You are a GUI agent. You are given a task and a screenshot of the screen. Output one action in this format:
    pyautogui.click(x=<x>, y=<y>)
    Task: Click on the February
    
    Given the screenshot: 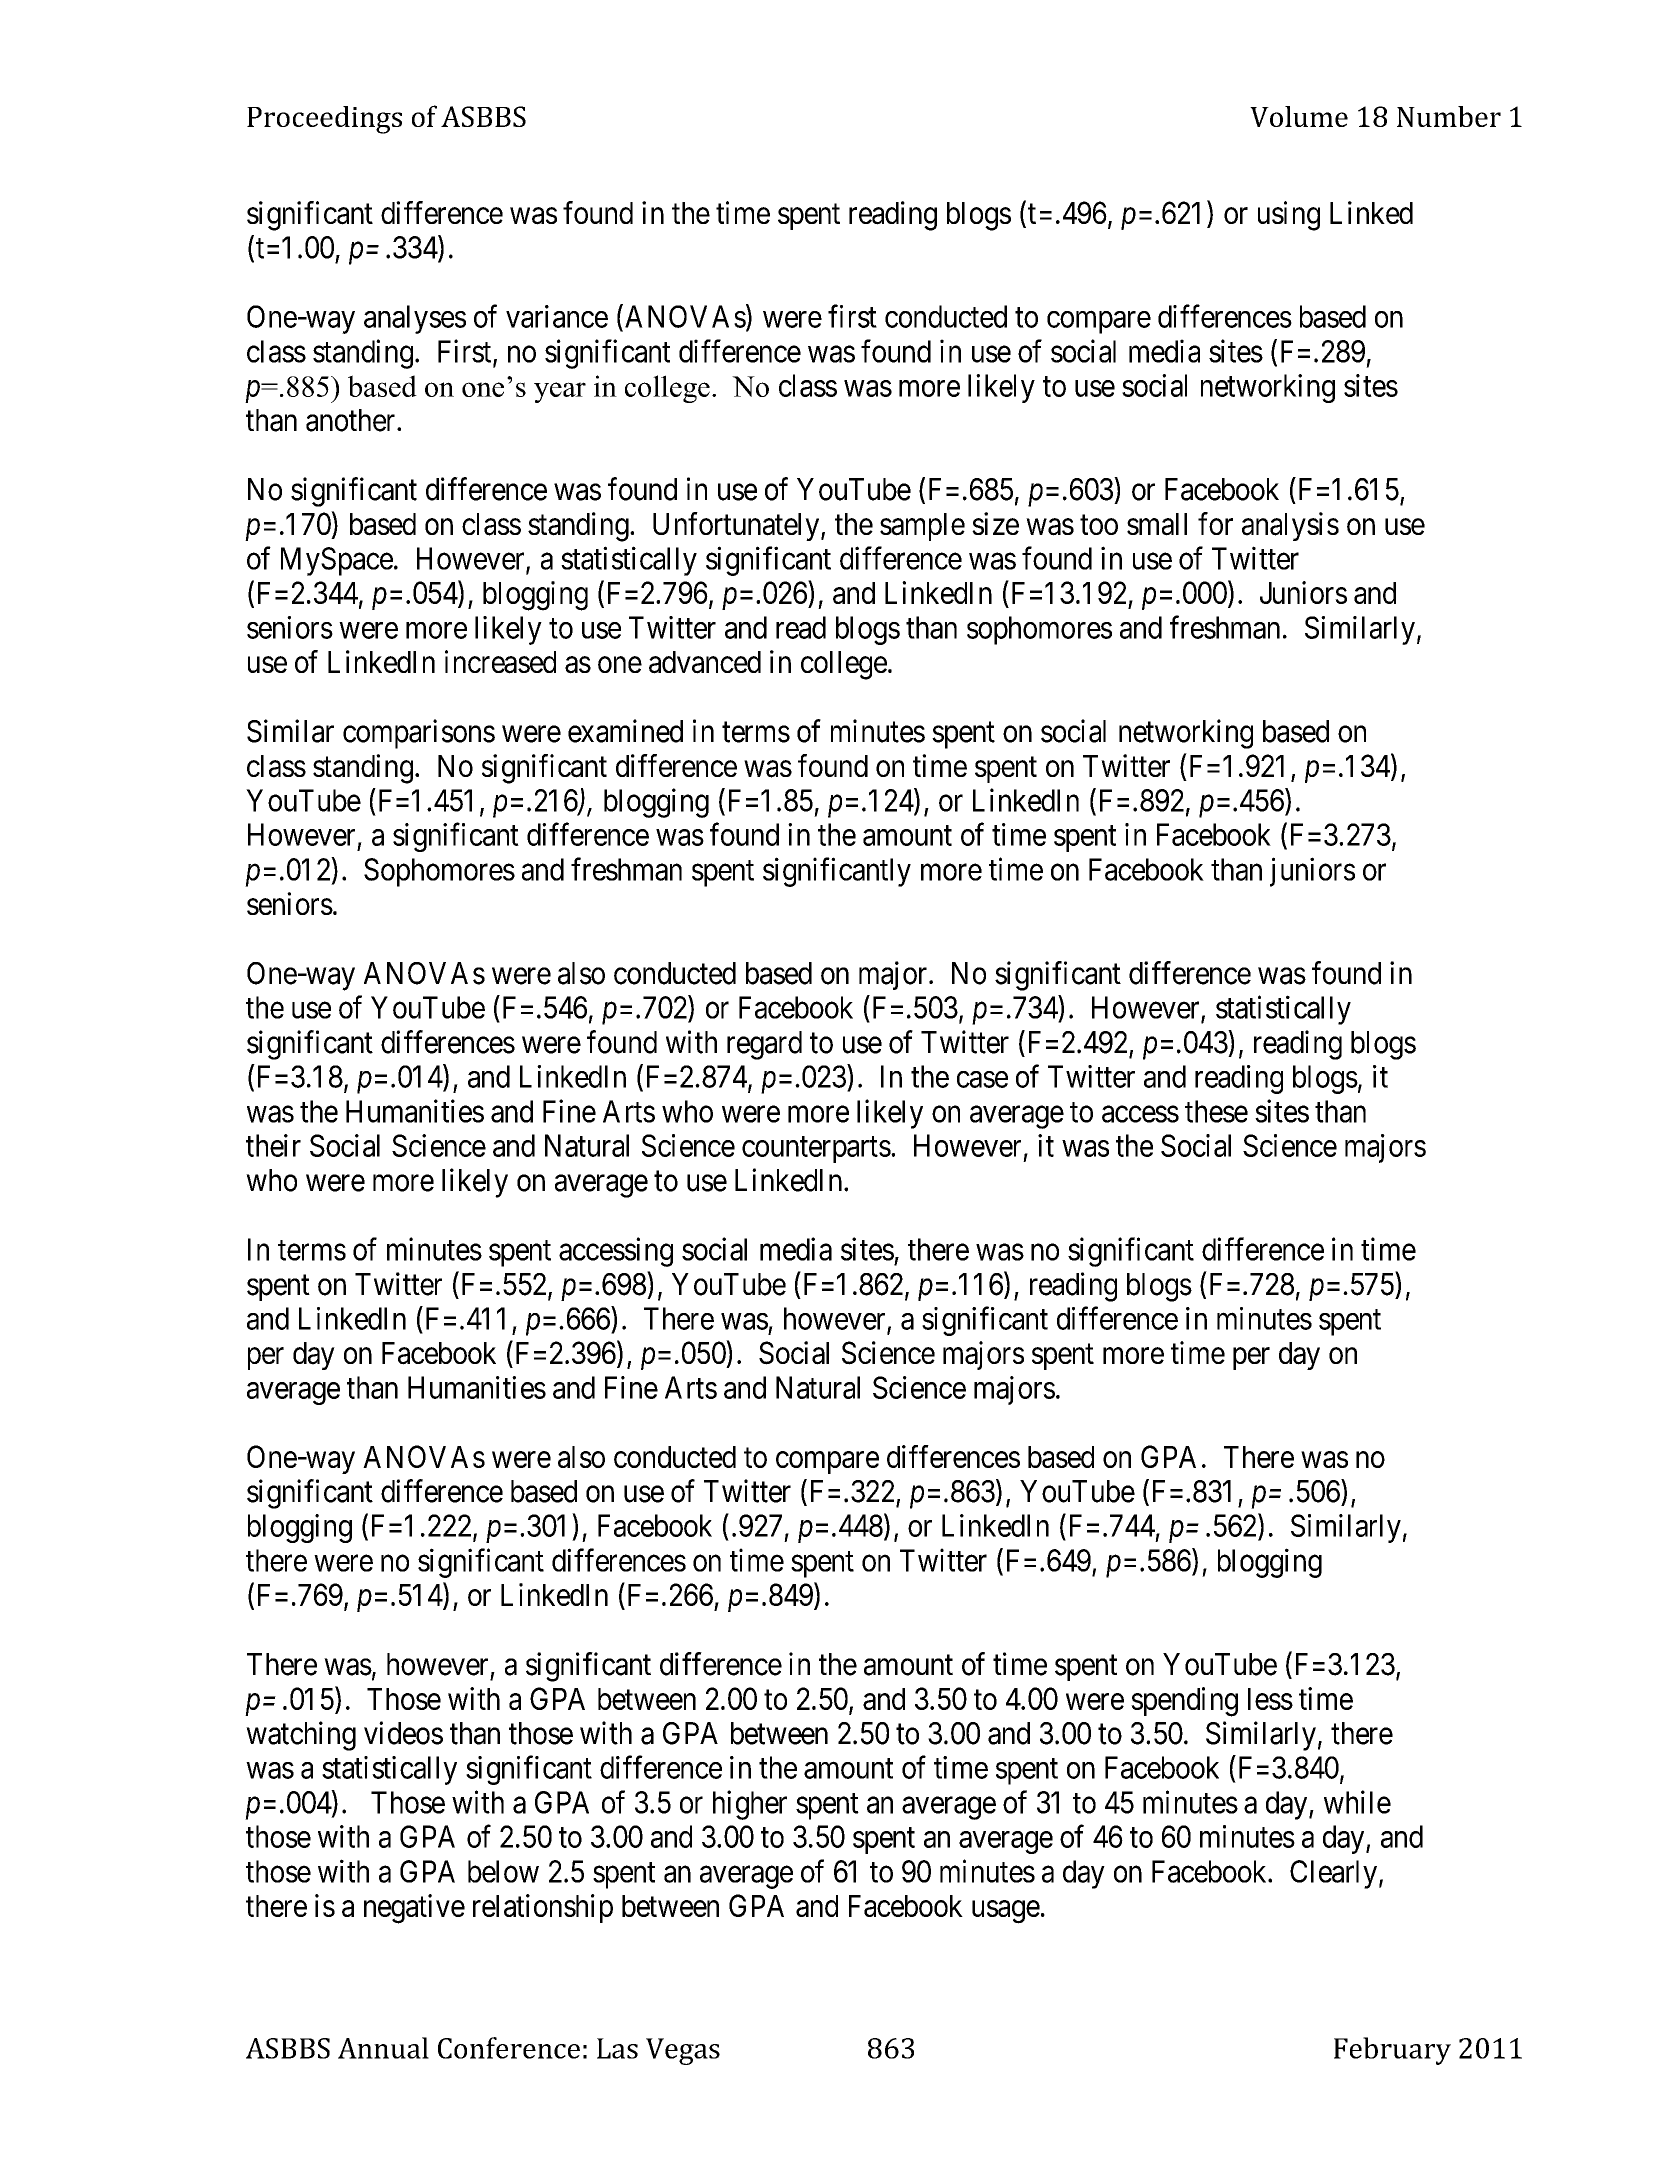 What is the action you would take?
    pyautogui.click(x=1392, y=2051)
